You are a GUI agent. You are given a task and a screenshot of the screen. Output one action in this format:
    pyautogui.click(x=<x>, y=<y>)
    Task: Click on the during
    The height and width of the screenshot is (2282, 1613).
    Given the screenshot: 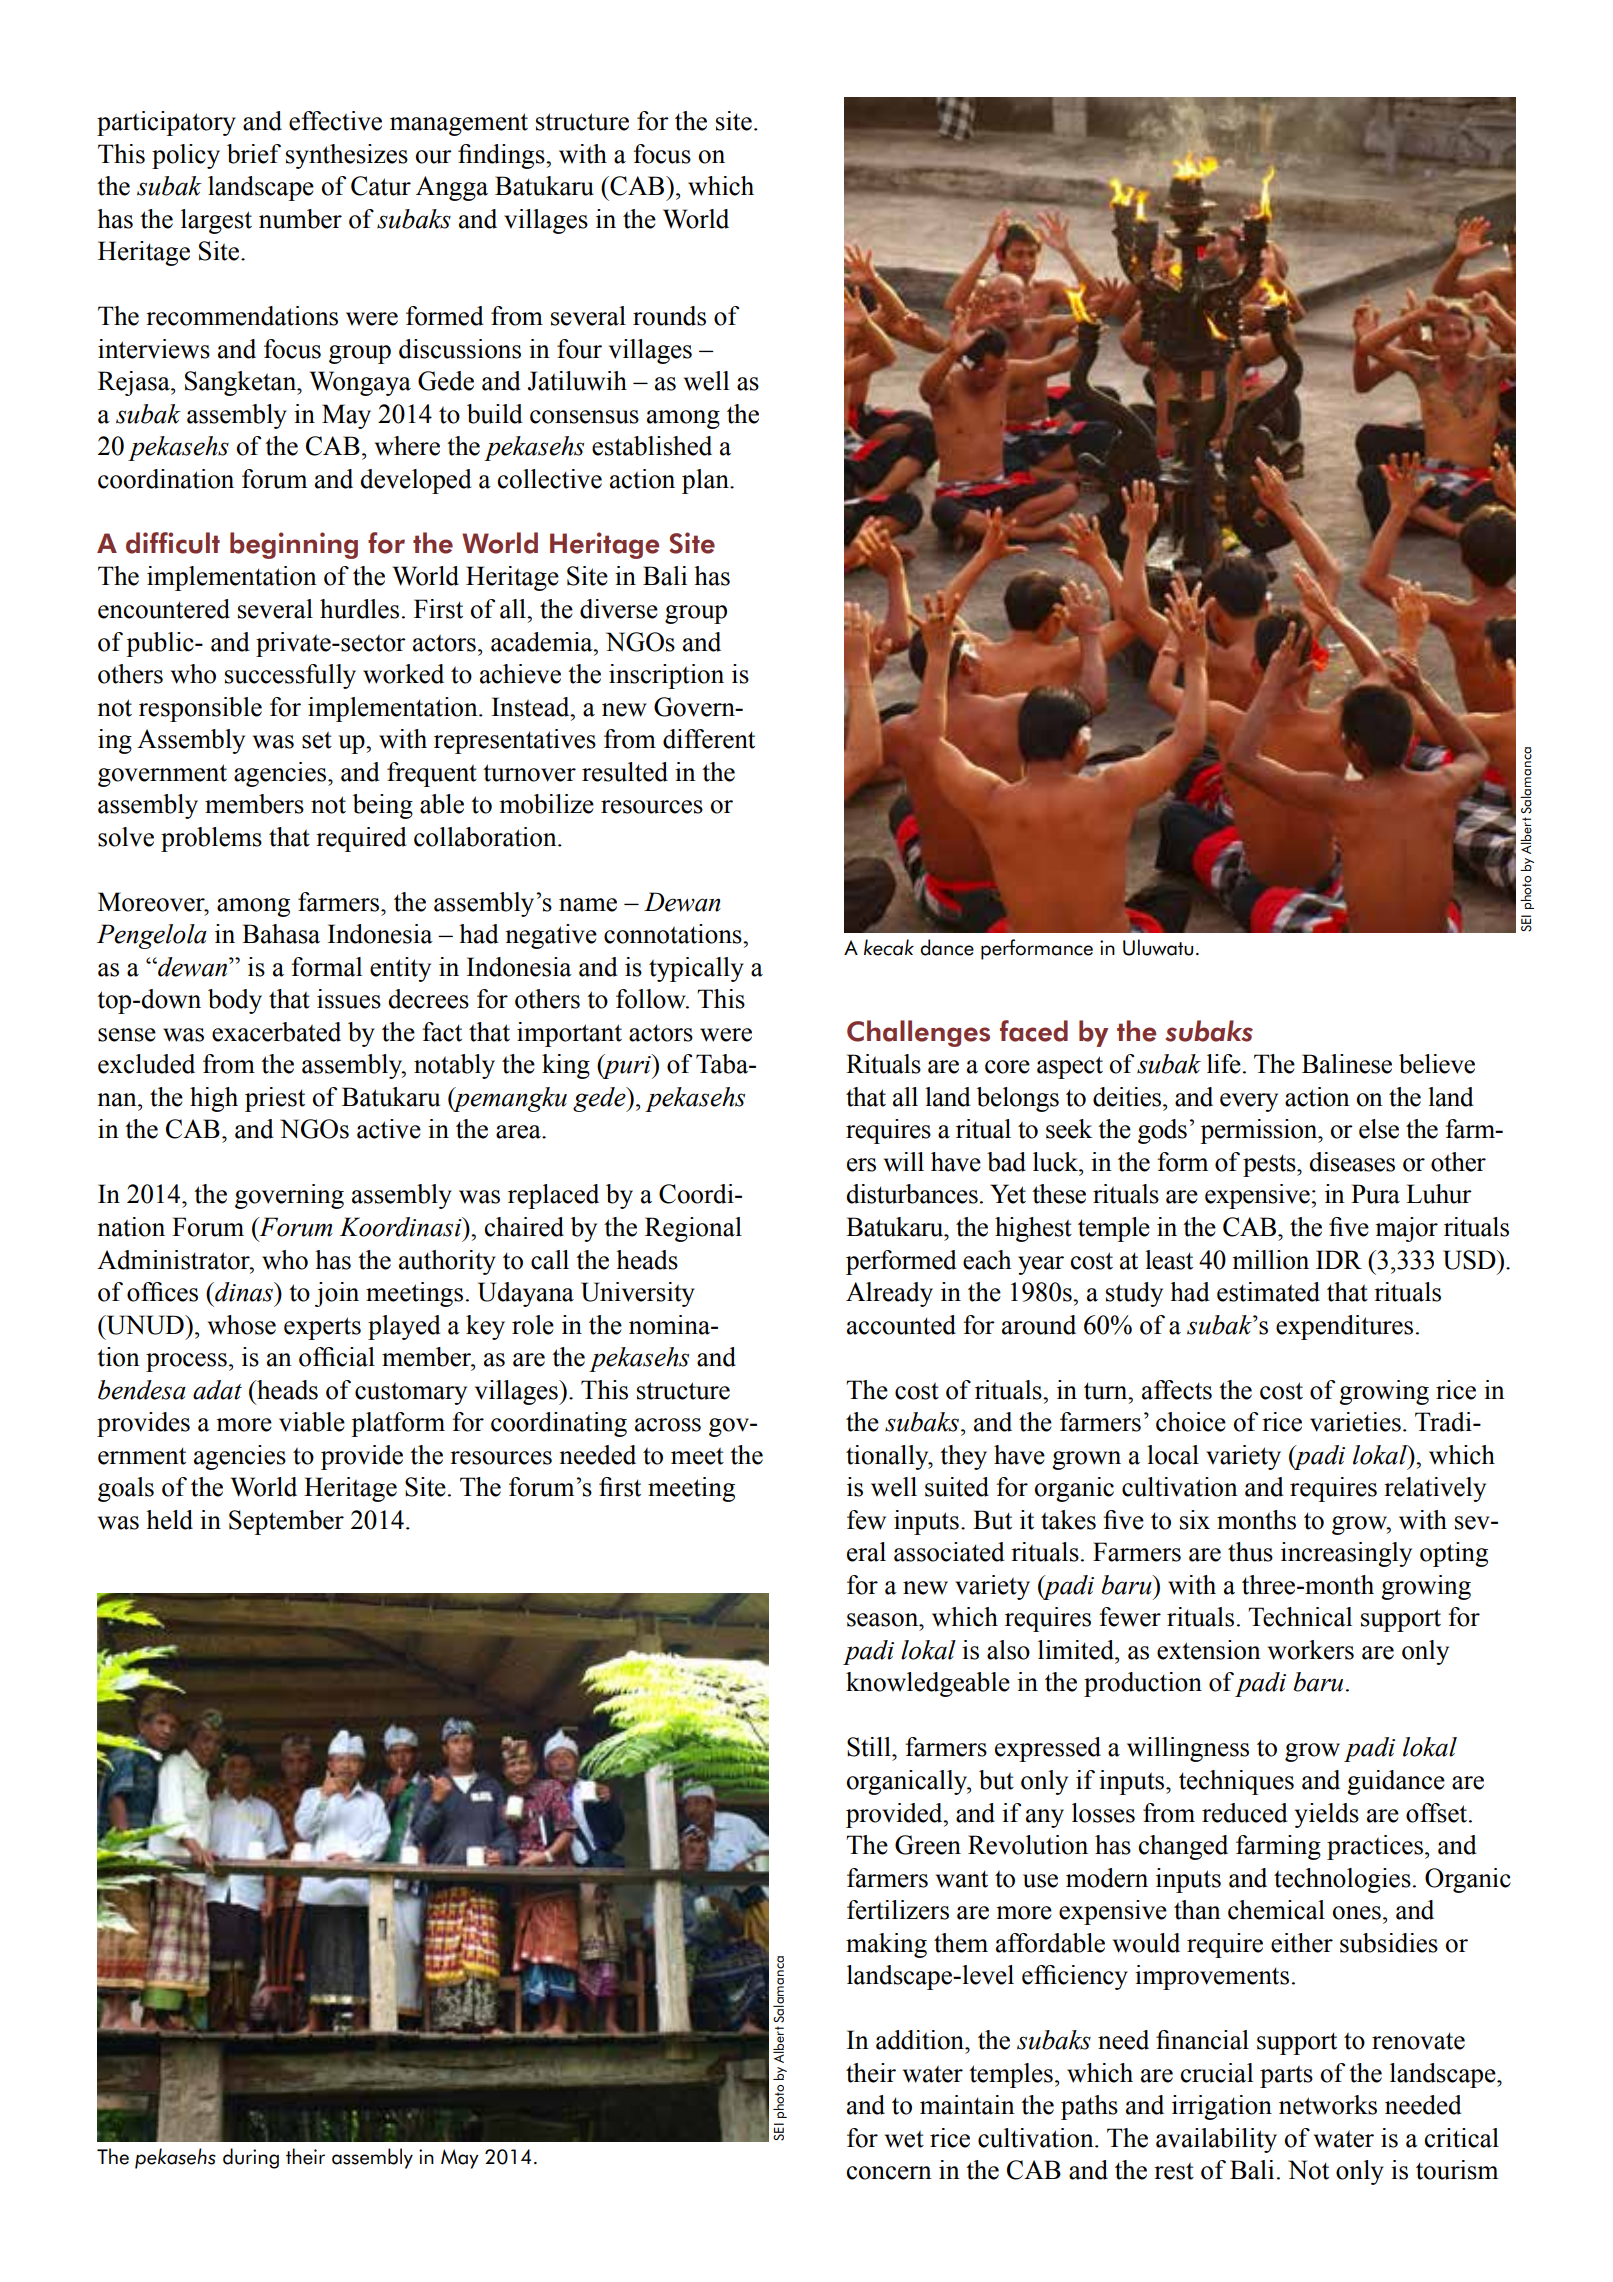 What is the action you would take?
    pyautogui.click(x=251, y=2158)
